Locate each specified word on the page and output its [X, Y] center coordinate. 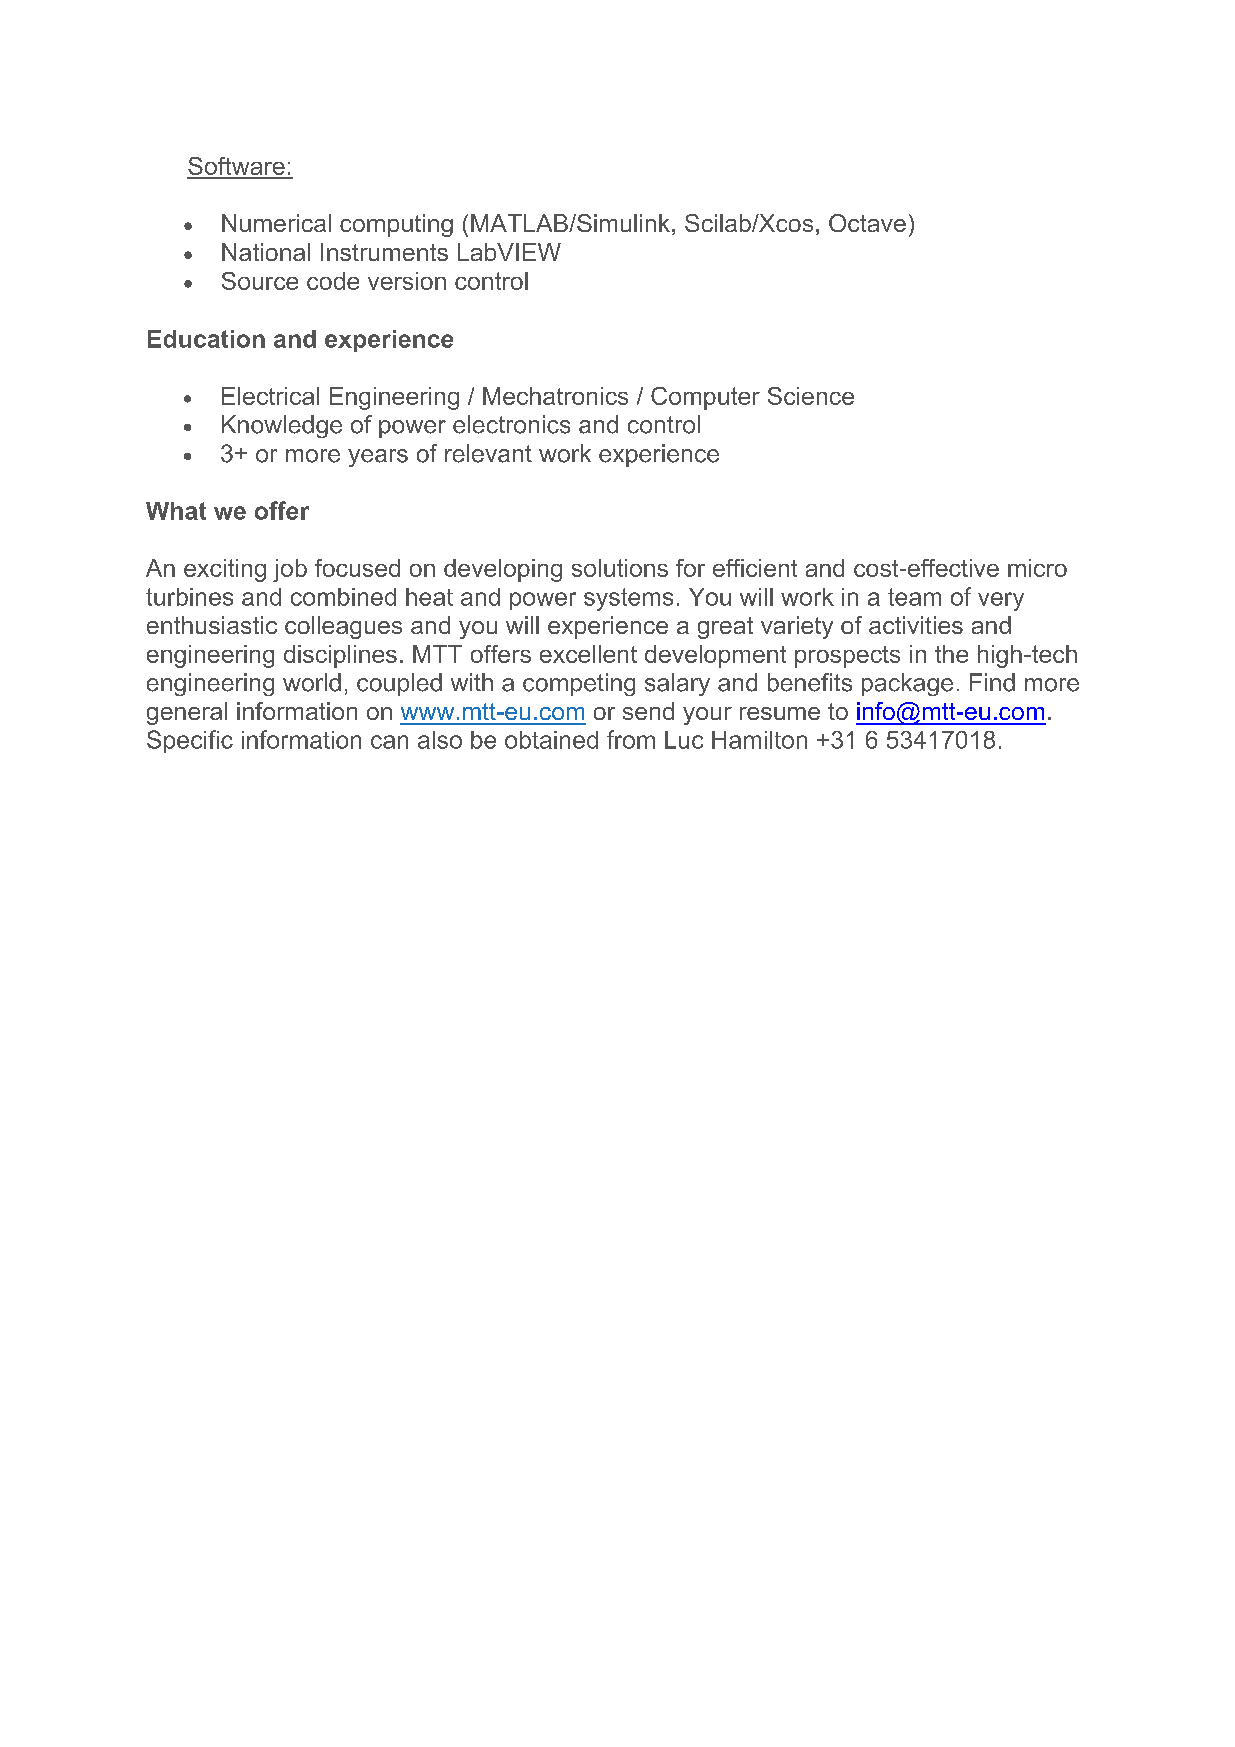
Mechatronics [555, 396]
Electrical [270, 396]
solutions [620, 568]
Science [811, 396]
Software [237, 167]
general [187, 713]
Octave [867, 223]
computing [396, 225]
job [290, 570]
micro [1037, 568]
